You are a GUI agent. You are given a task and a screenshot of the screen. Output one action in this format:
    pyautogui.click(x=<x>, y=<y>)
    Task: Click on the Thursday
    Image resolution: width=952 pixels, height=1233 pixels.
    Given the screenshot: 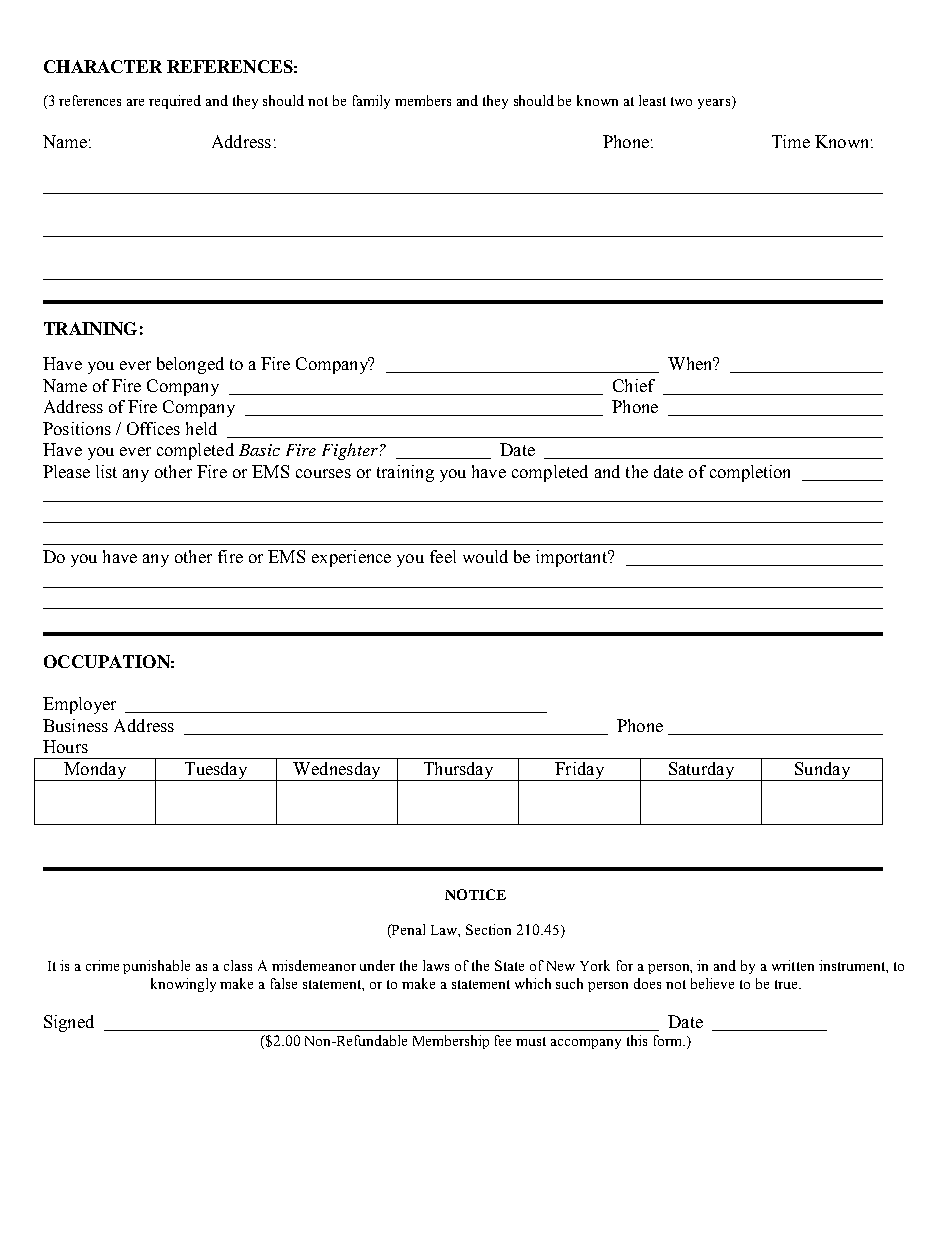 What is the action you would take?
    pyautogui.click(x=458, y=771)
